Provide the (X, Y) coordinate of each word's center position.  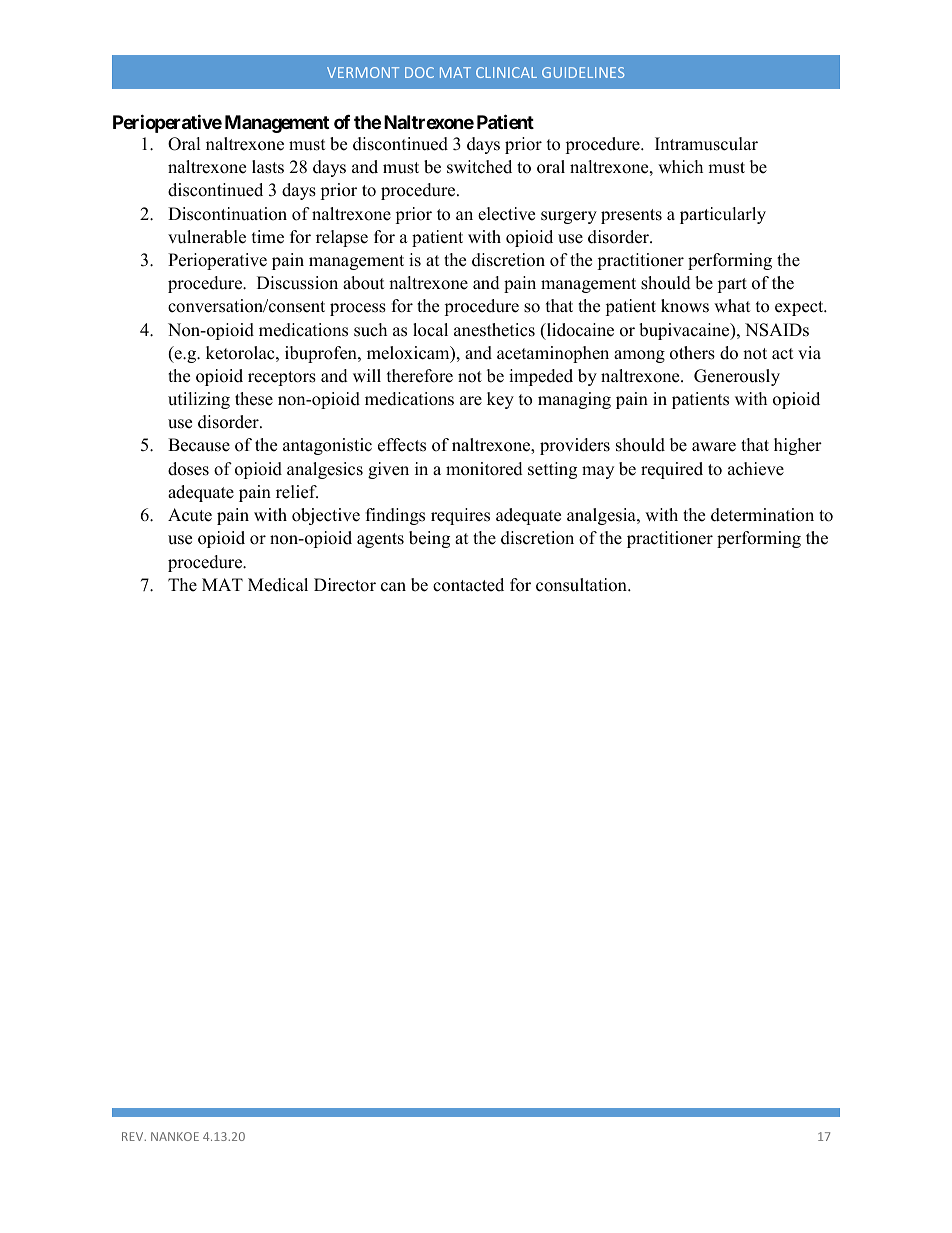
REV (134, 1136)
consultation (582, 585)
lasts (268, 167)
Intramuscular (706, 144)
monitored (484, 469)
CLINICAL (506, 72)
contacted (468, 585)
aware (714, 447)
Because (199, 445)
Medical (278, 585)
